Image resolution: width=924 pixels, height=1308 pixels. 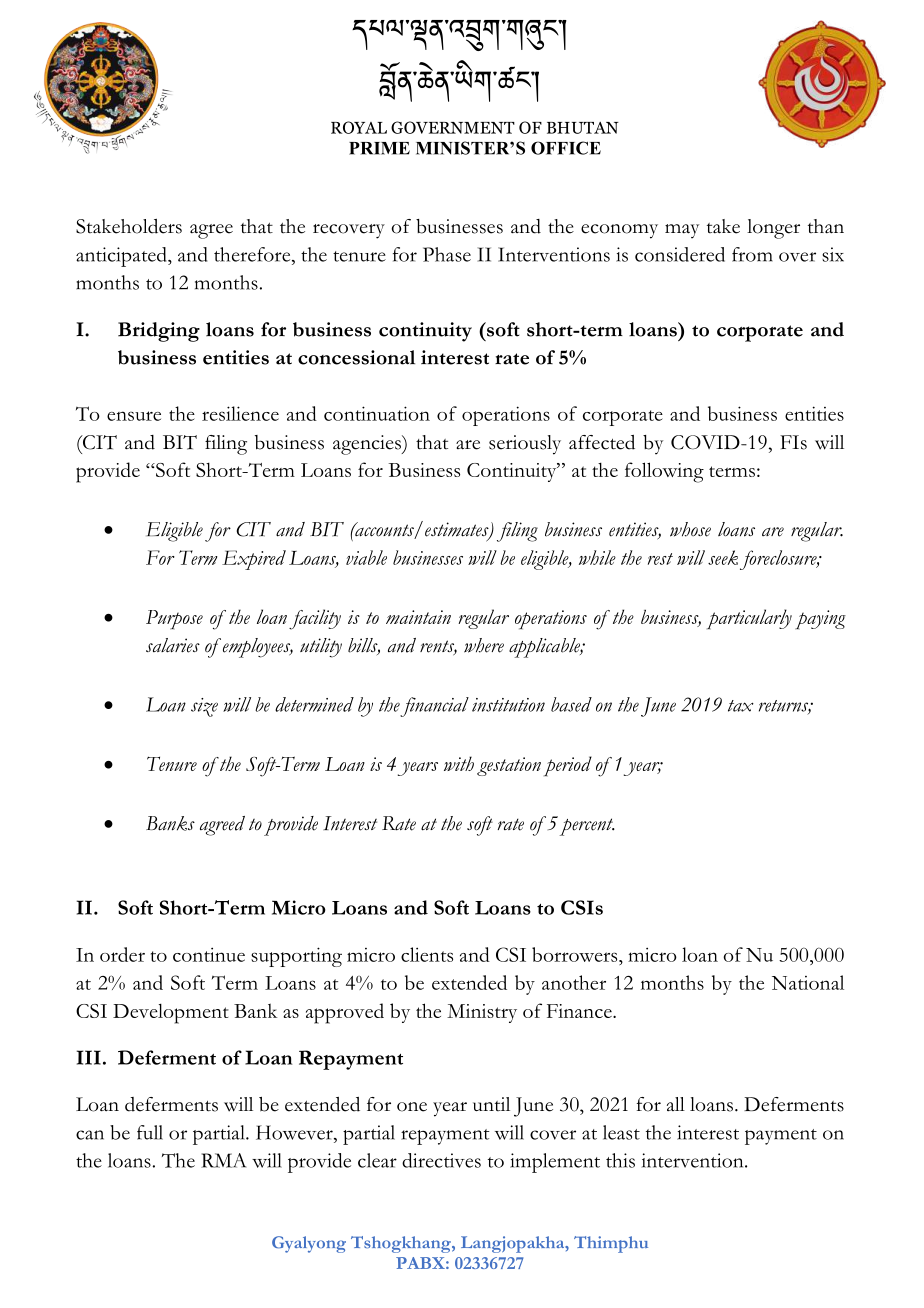 What do you see at coordinates (438, 647) in the page?
I see `rents` at bounding box center [438, 647].
